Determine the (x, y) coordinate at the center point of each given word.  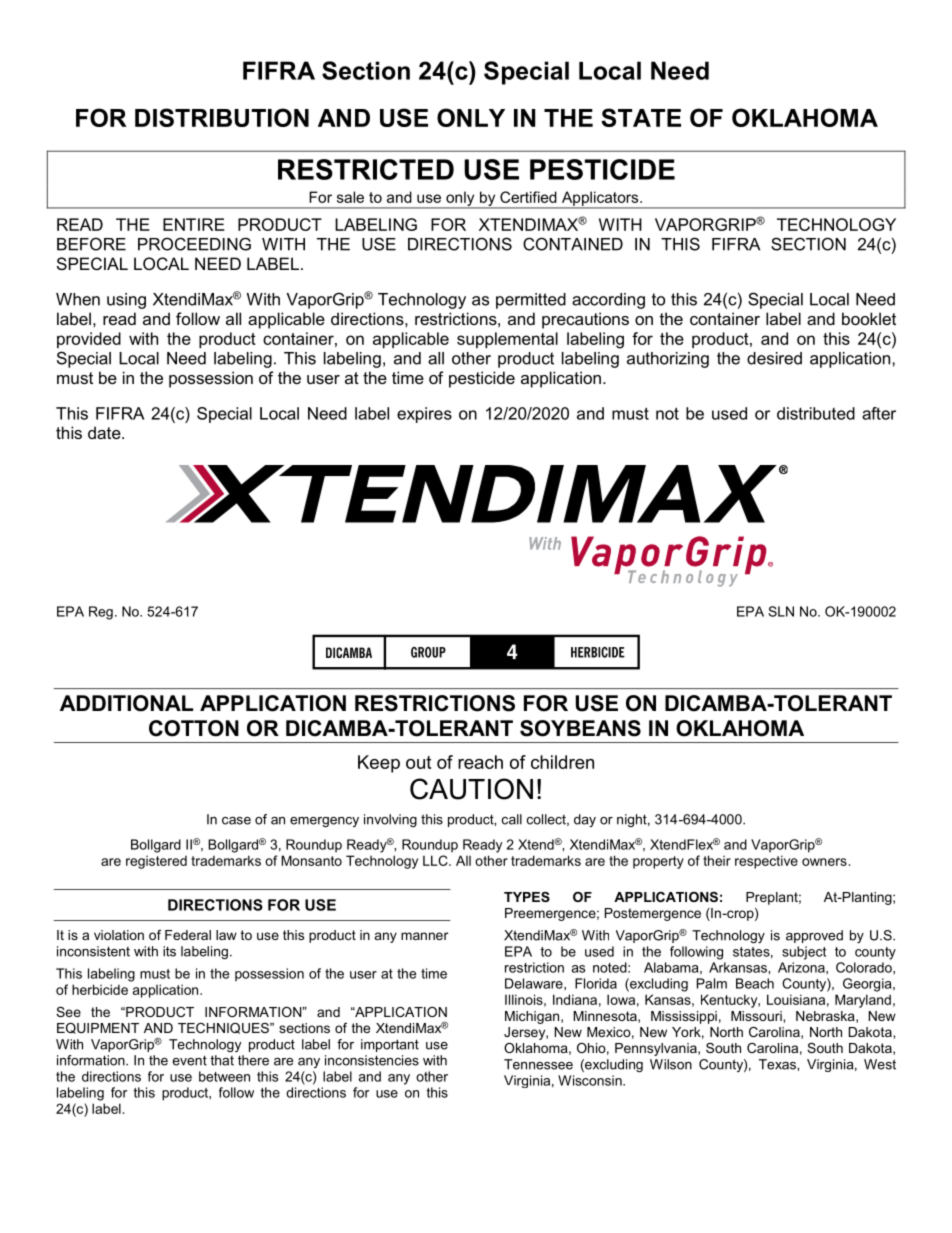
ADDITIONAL (126, 703)
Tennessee (538, 1064)
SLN (781, 611)
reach (480, 762)
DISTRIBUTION (222, 117)
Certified (528, 197)
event (189, 1060)
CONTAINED (573, 244)
